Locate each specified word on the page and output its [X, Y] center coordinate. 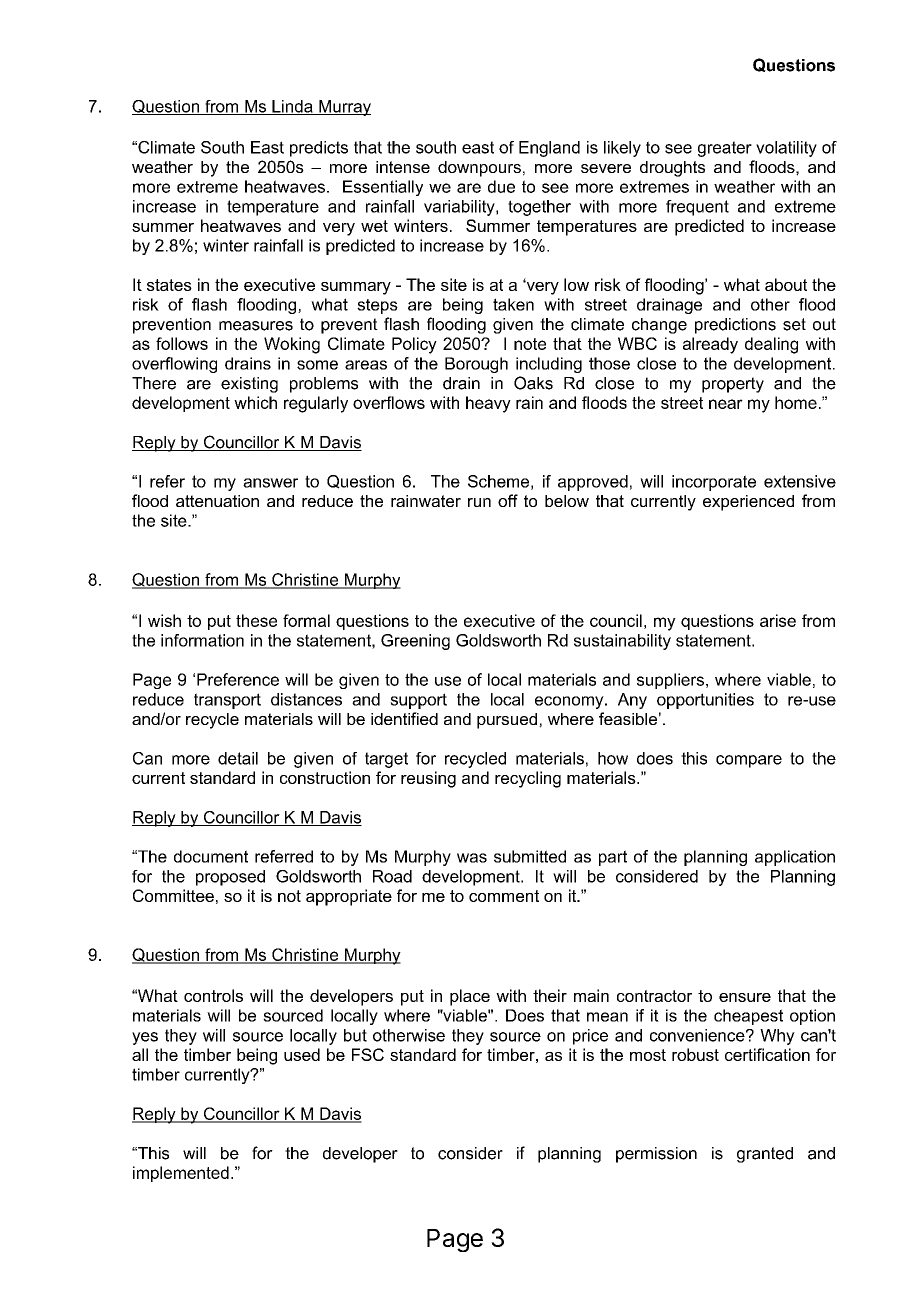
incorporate [714, 483]
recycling [528, 779]
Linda [292, 107]
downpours [479, 169]
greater [725, 149]
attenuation [217, 501]
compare [749, 761]
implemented [181, 1174]
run [479, 502]
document [211, 856]
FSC [368, 1054]
